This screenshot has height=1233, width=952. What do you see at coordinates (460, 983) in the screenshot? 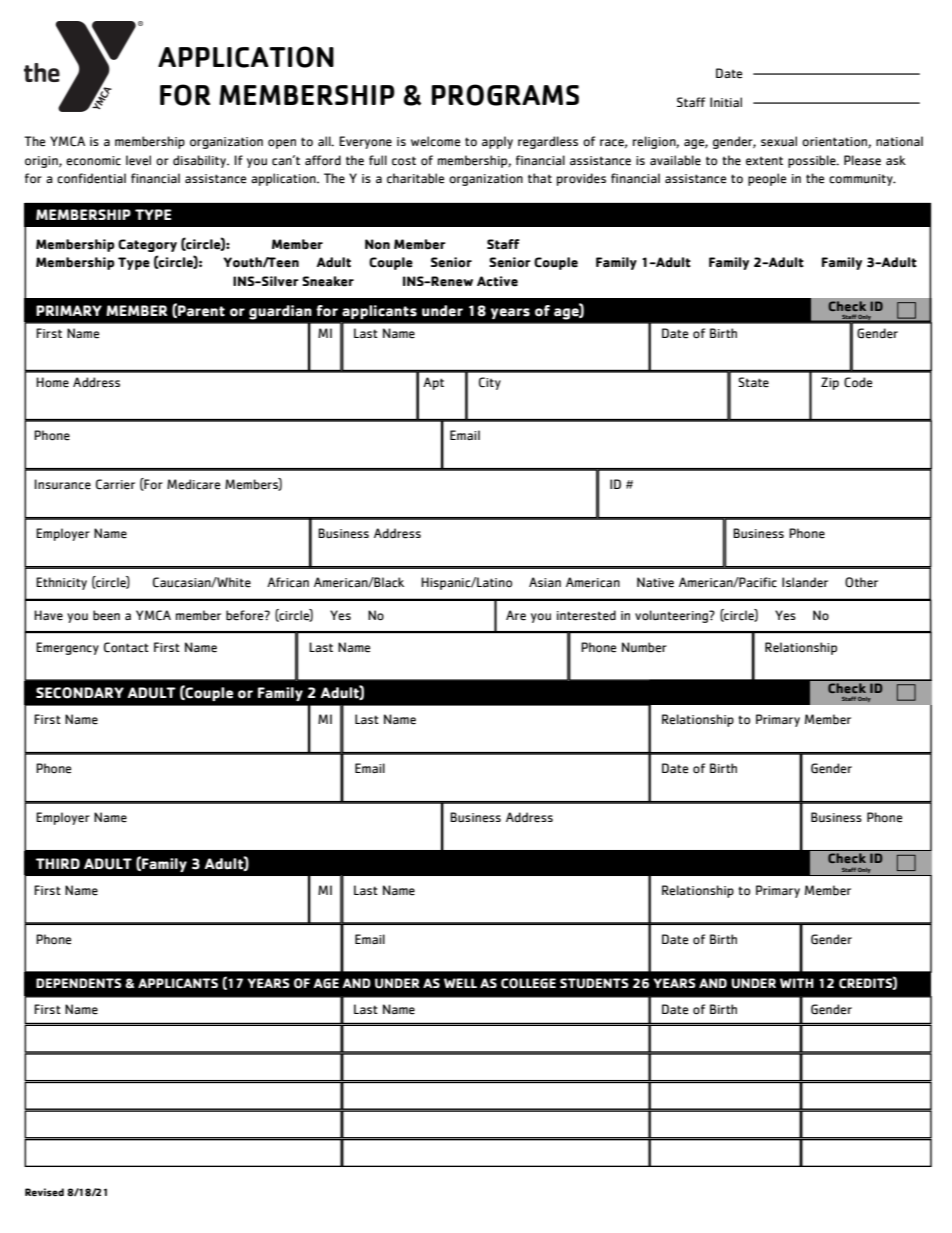
I see `WELL` at bounding box center [460, 983].
